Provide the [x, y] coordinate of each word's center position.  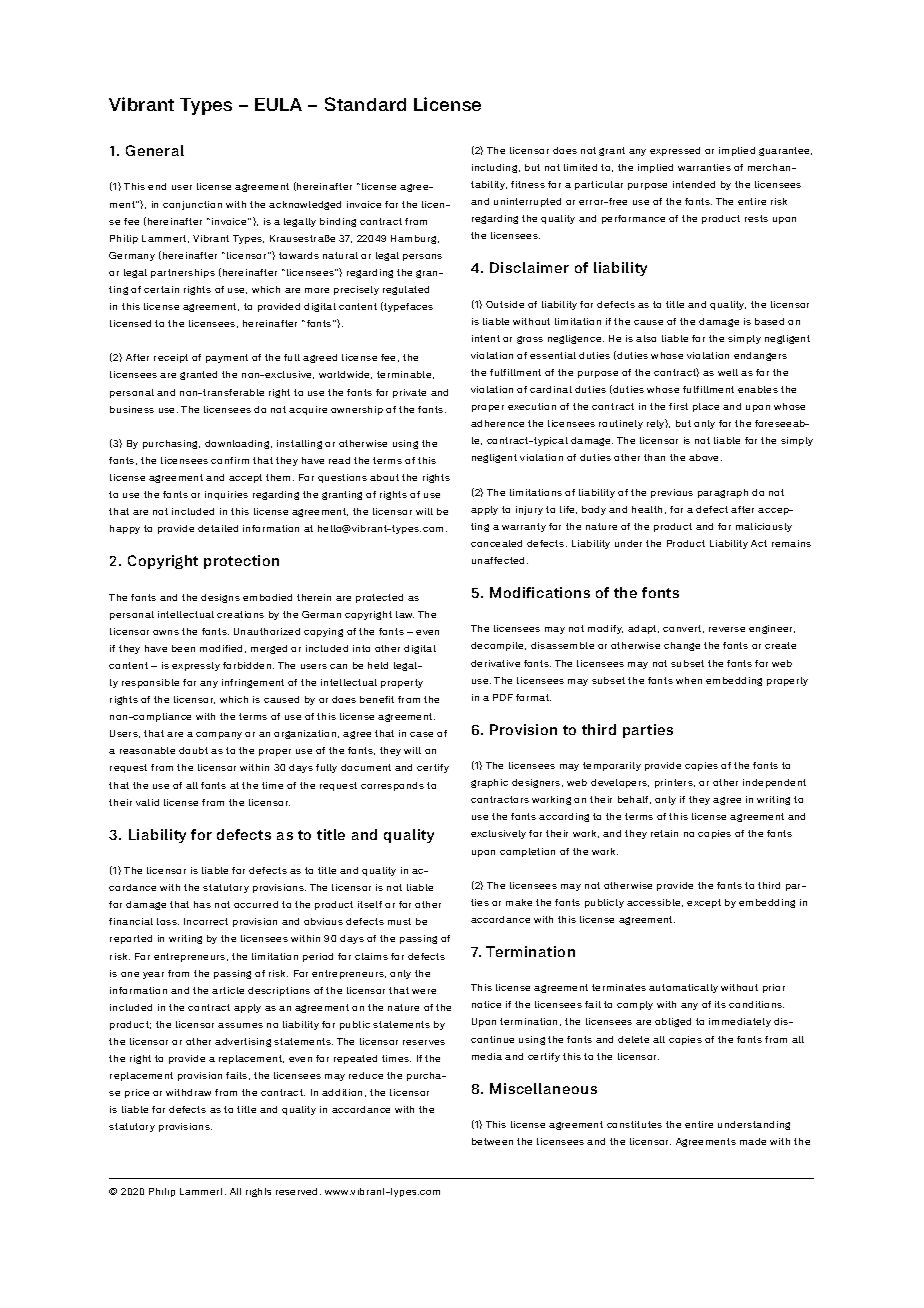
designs [220, 598]
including [496, 168]
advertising [243, 1042]
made [753, 1141]
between [492, 1141]
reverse [727, 629]
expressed [675, 151]
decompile [498, 646]
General [155, 150]
